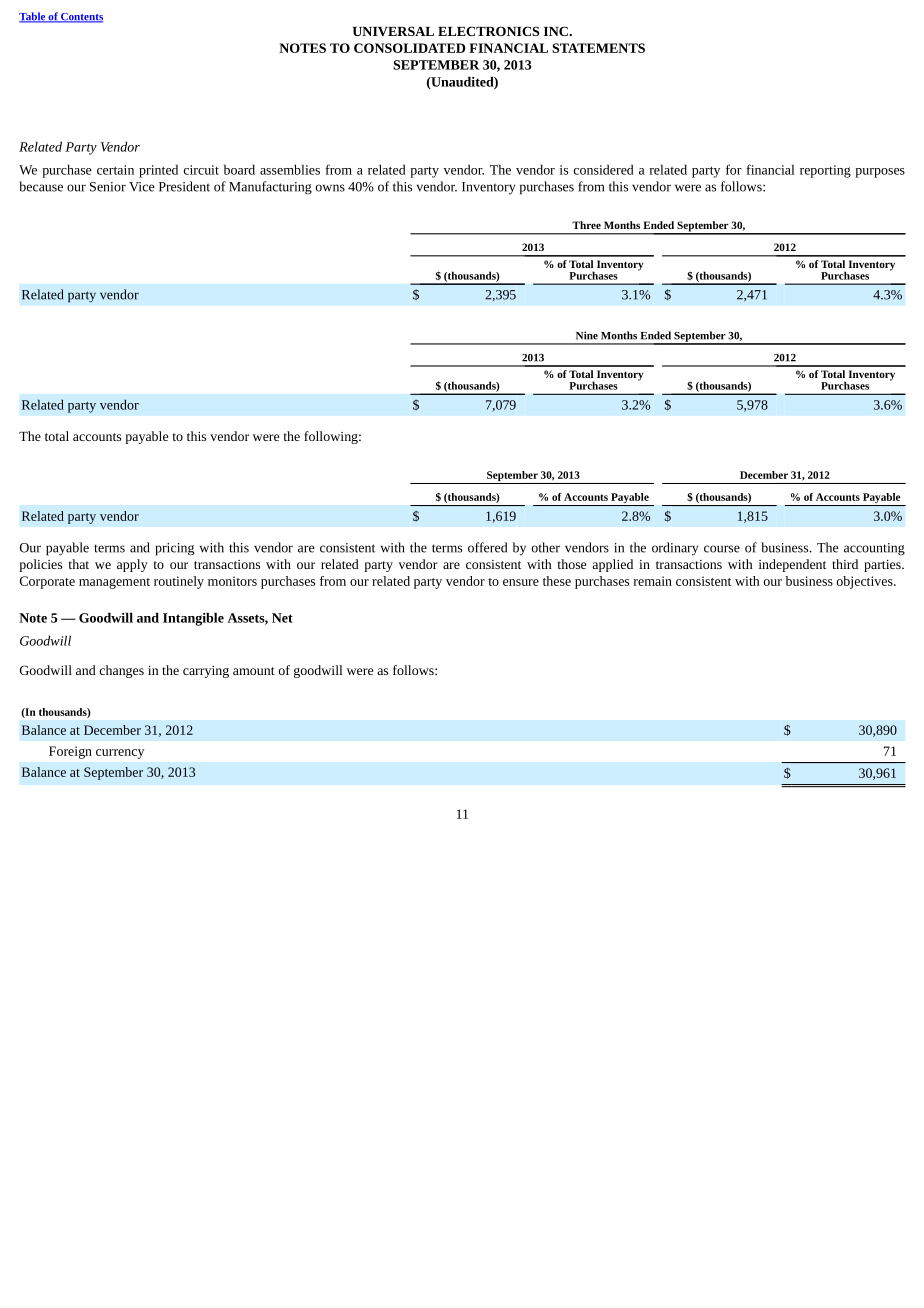 The height and width of the document is (1308, 924). Describe the element at coordinates (825, 171) in the document. I see `reporting` at that location.
